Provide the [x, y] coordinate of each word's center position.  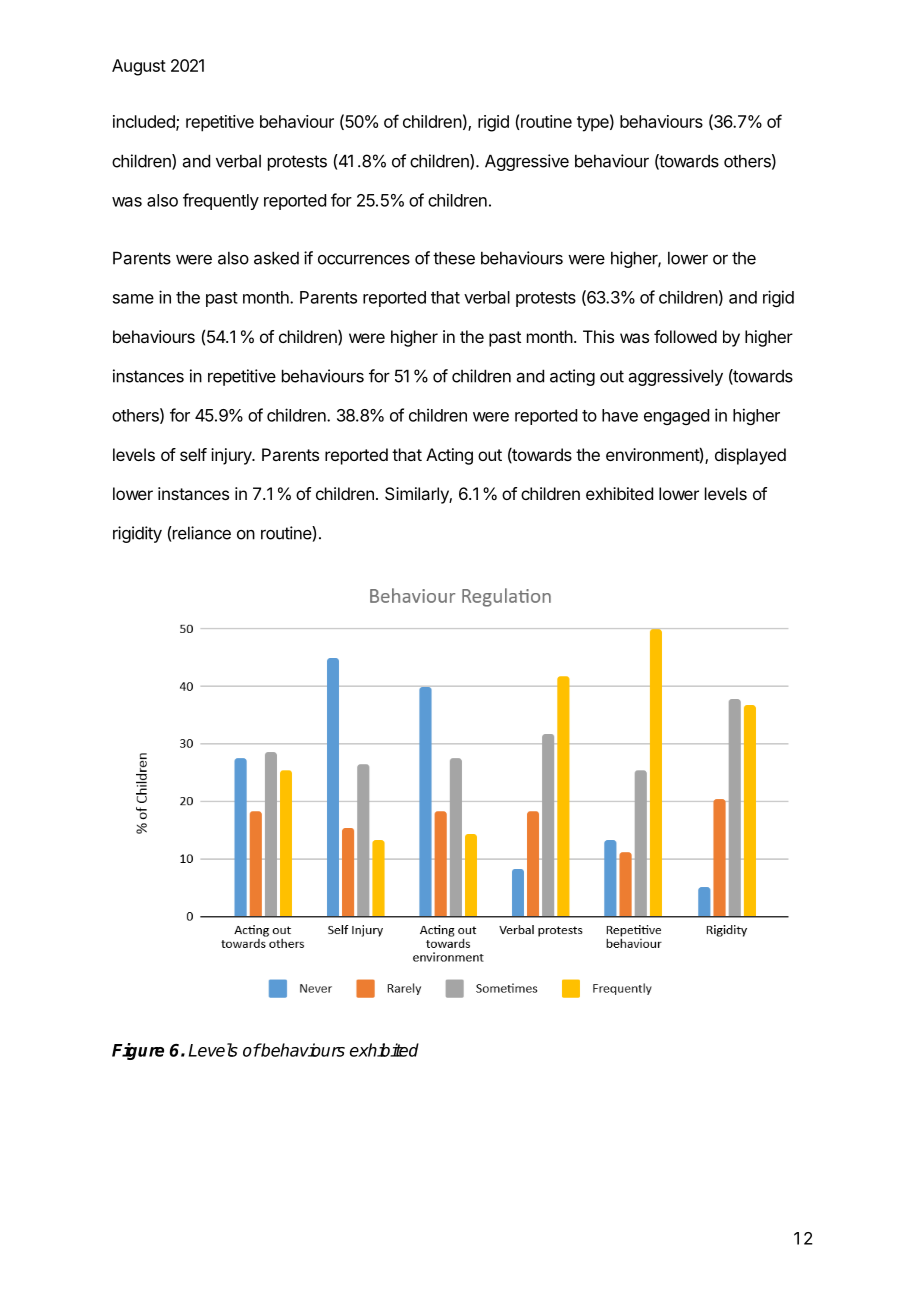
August [139, 67]
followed [685, 336]
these [454, 258]
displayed [750, 456]
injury [232, 456]
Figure [138, 1051]
